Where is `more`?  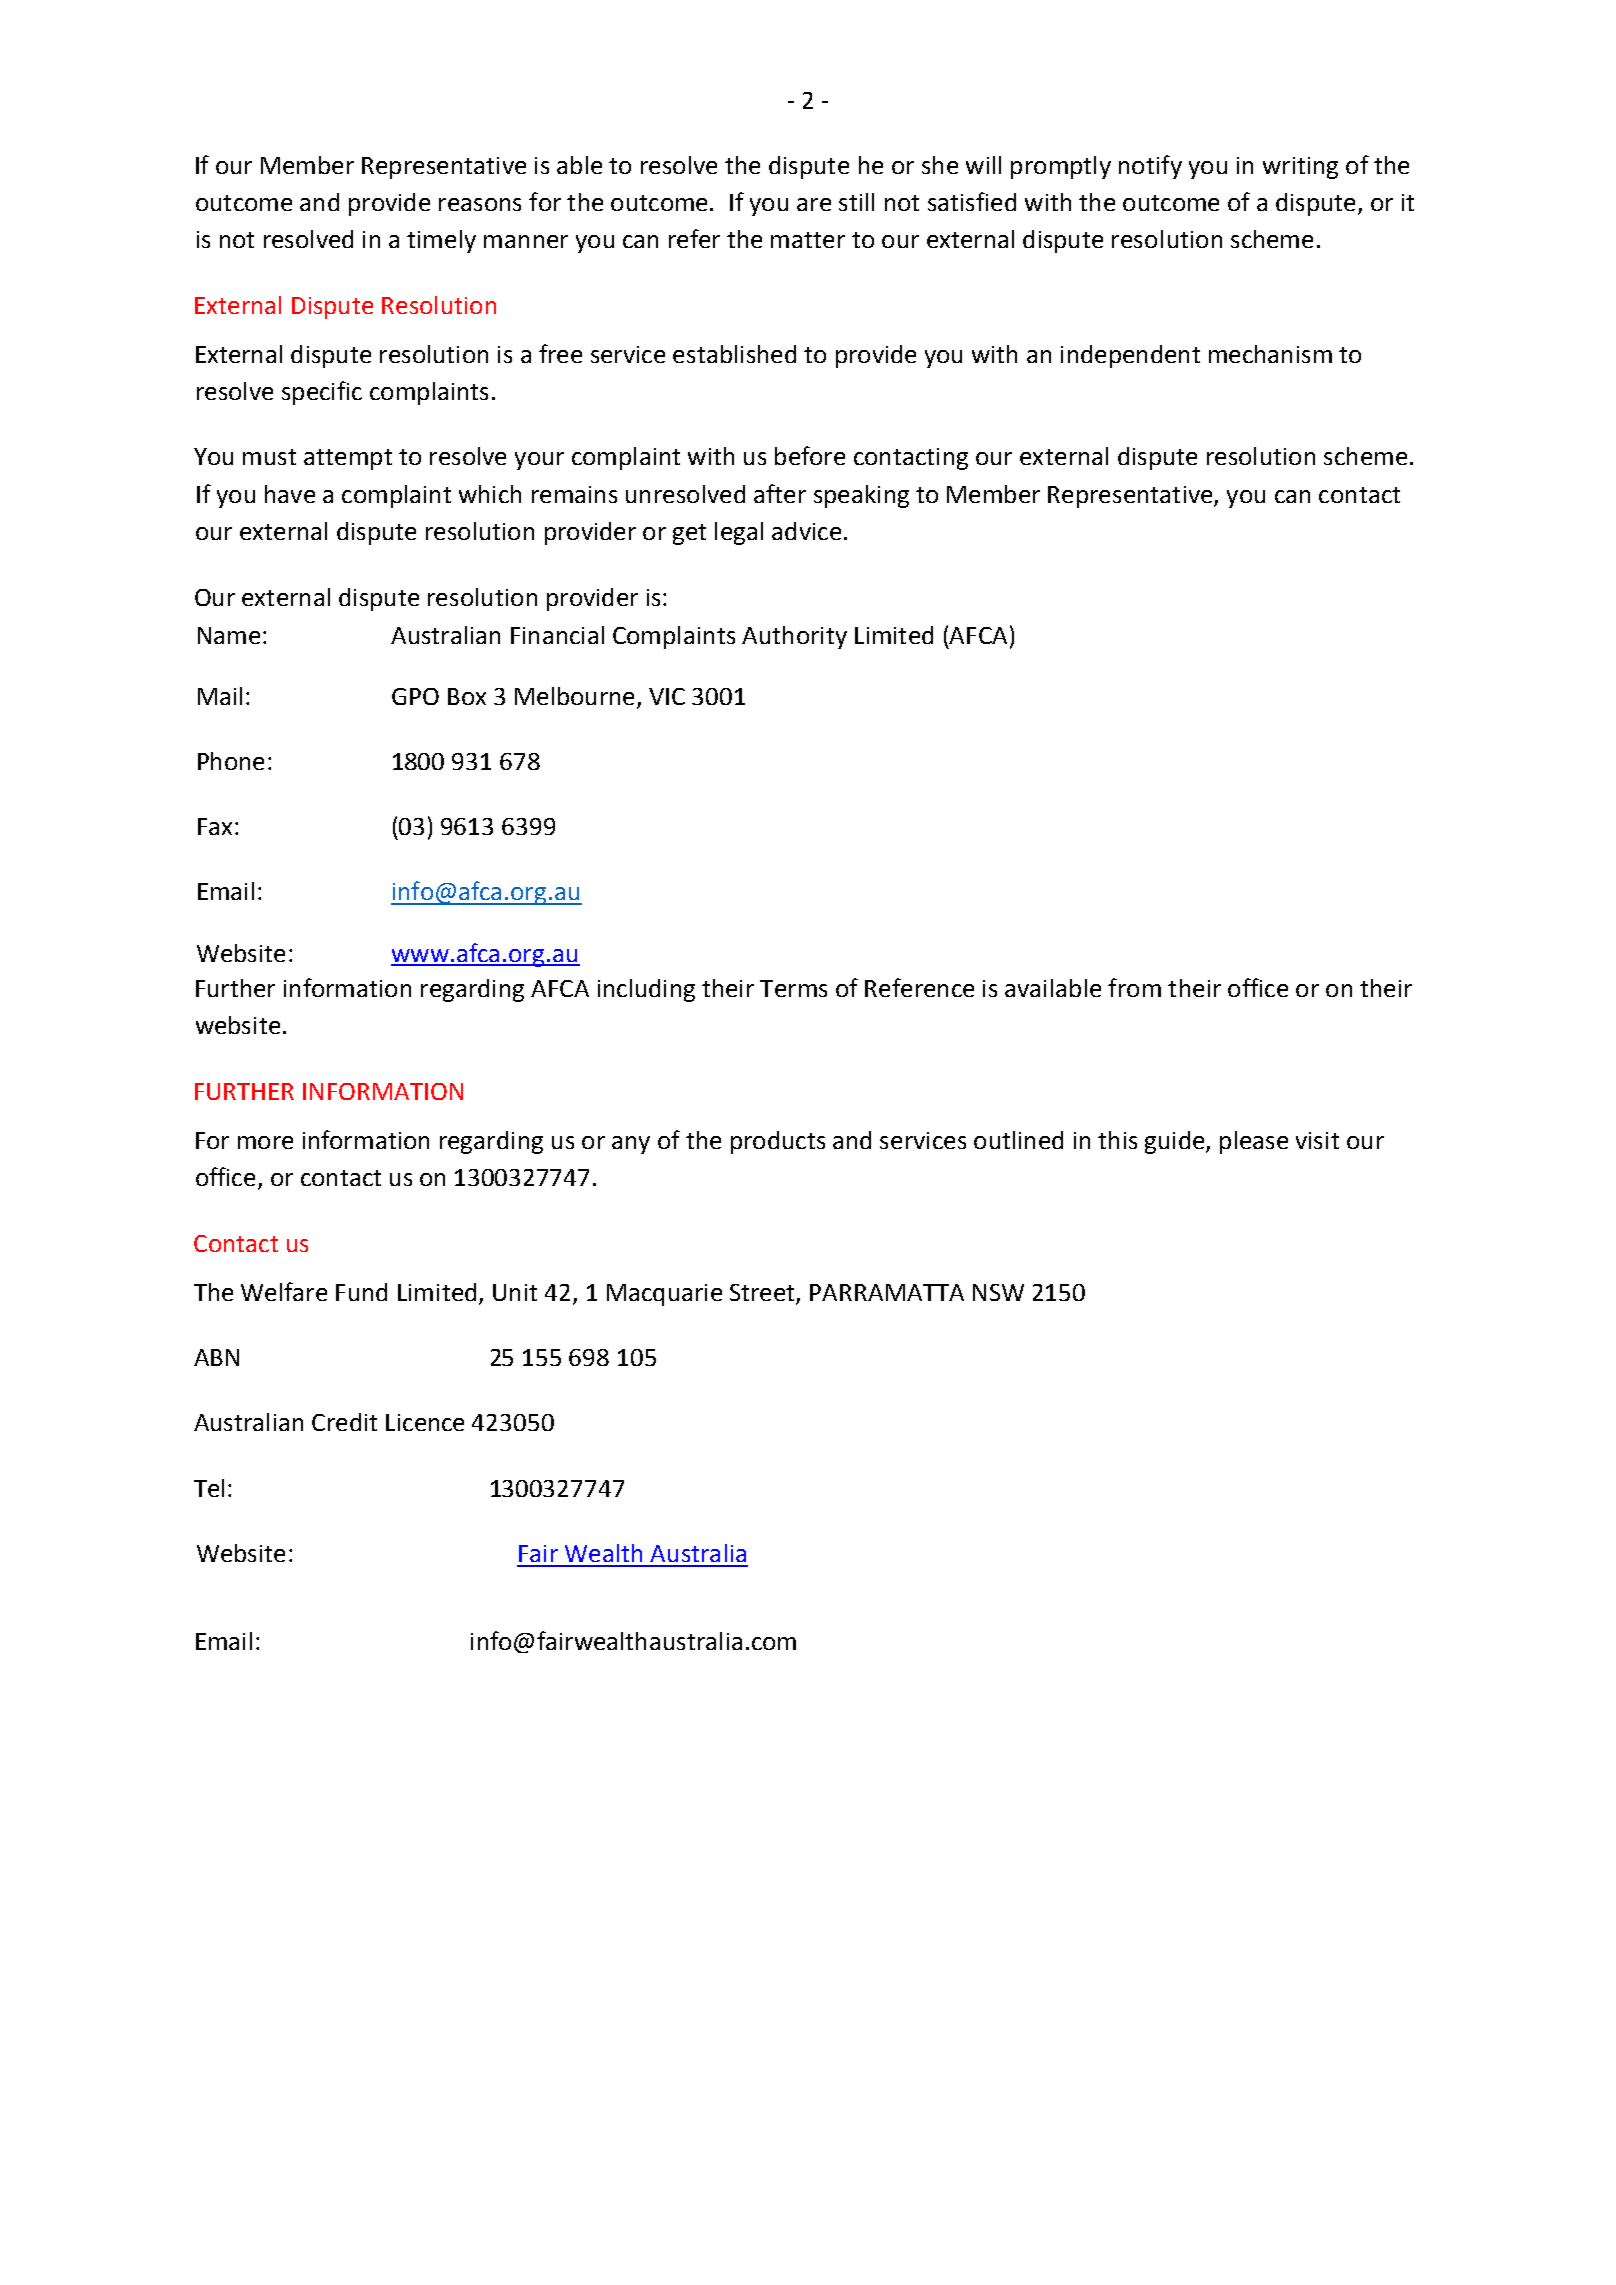
more is located at coordinates (265, 1142).
